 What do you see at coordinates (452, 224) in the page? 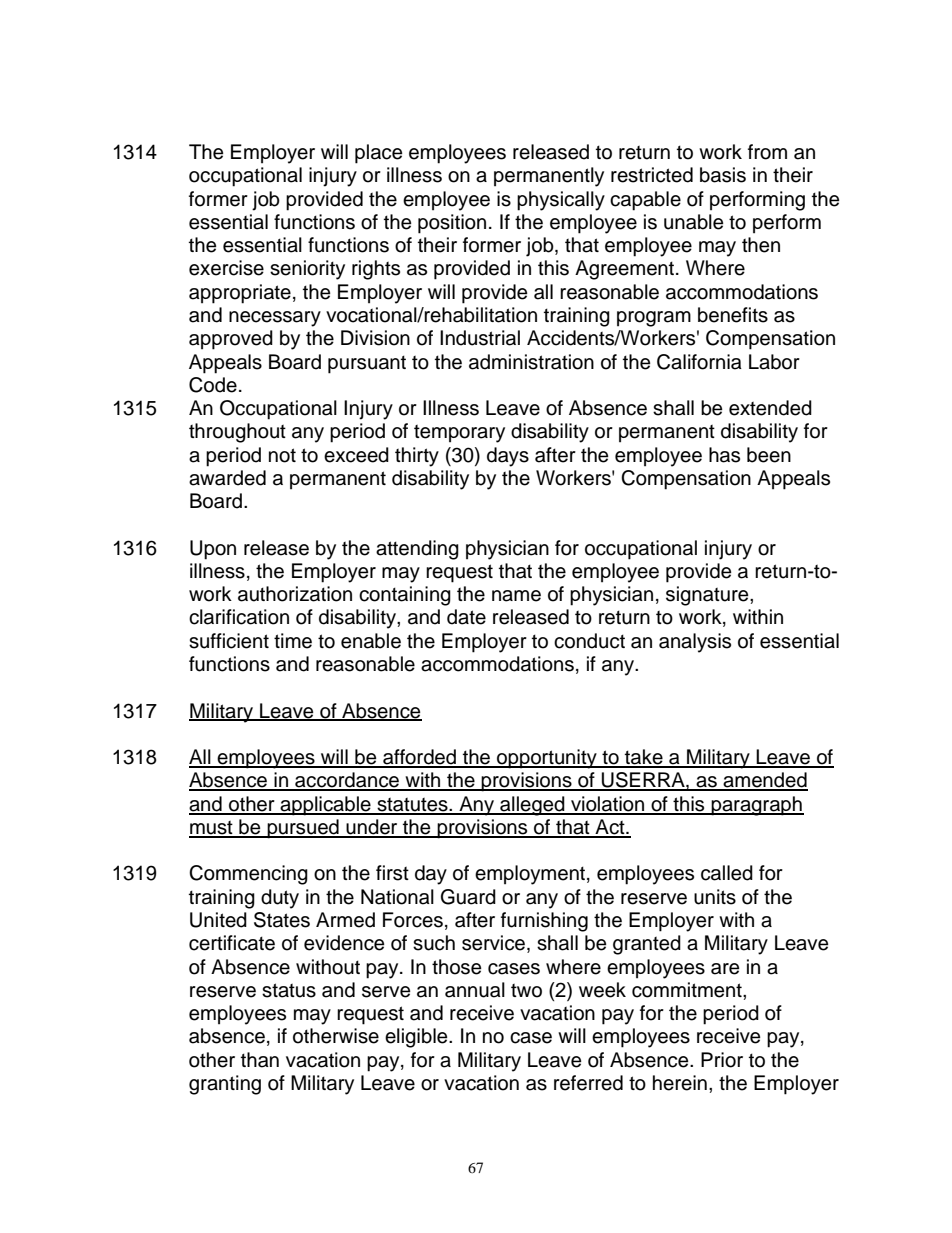
I see `position` at bounding box center [452, 224].
